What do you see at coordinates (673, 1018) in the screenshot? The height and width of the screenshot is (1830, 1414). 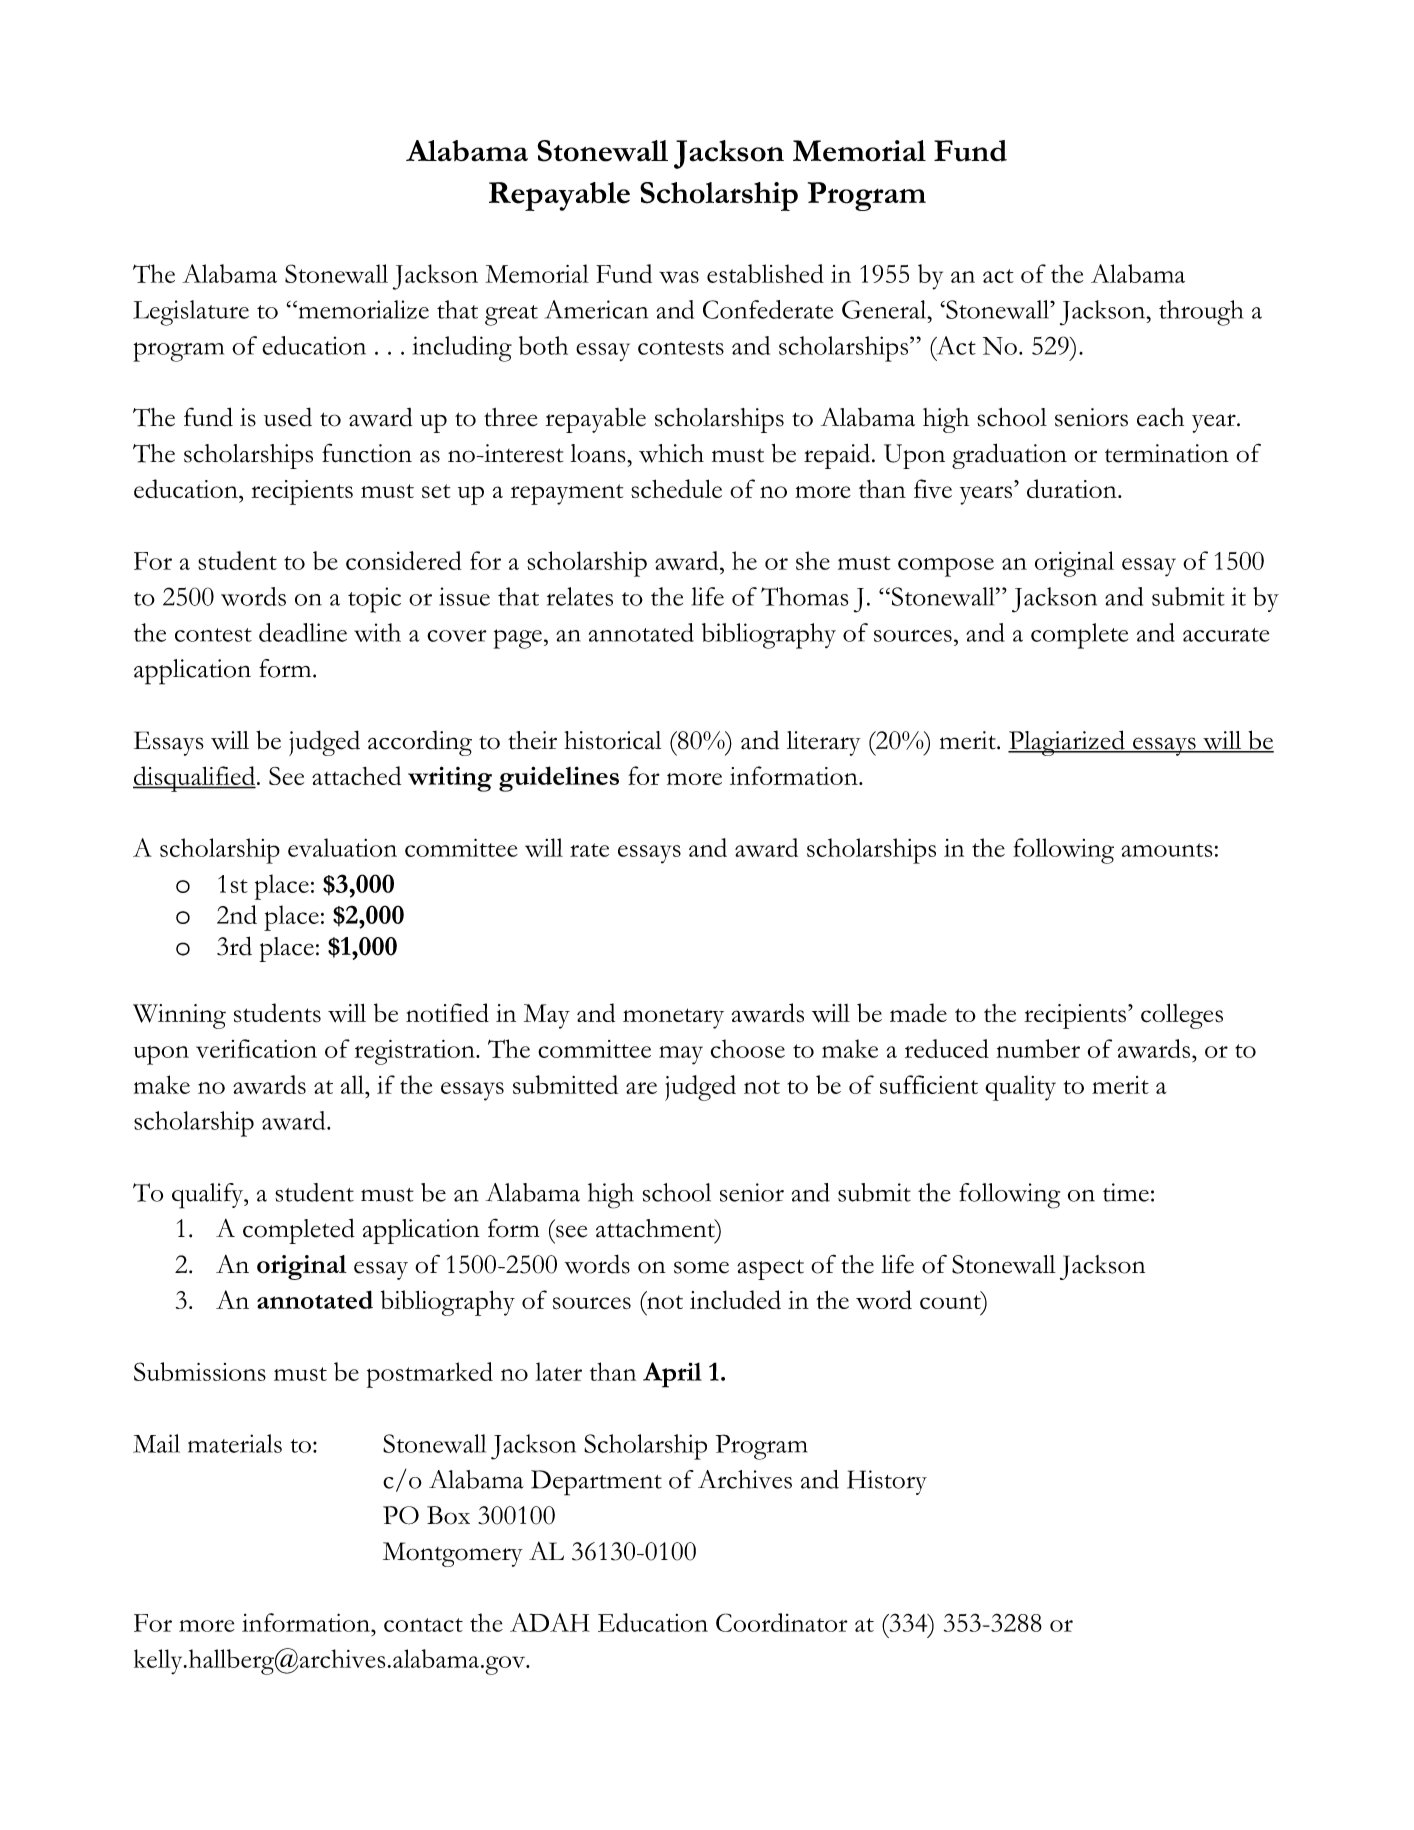 I see `monetary` at bounding box center [673, 1018].
